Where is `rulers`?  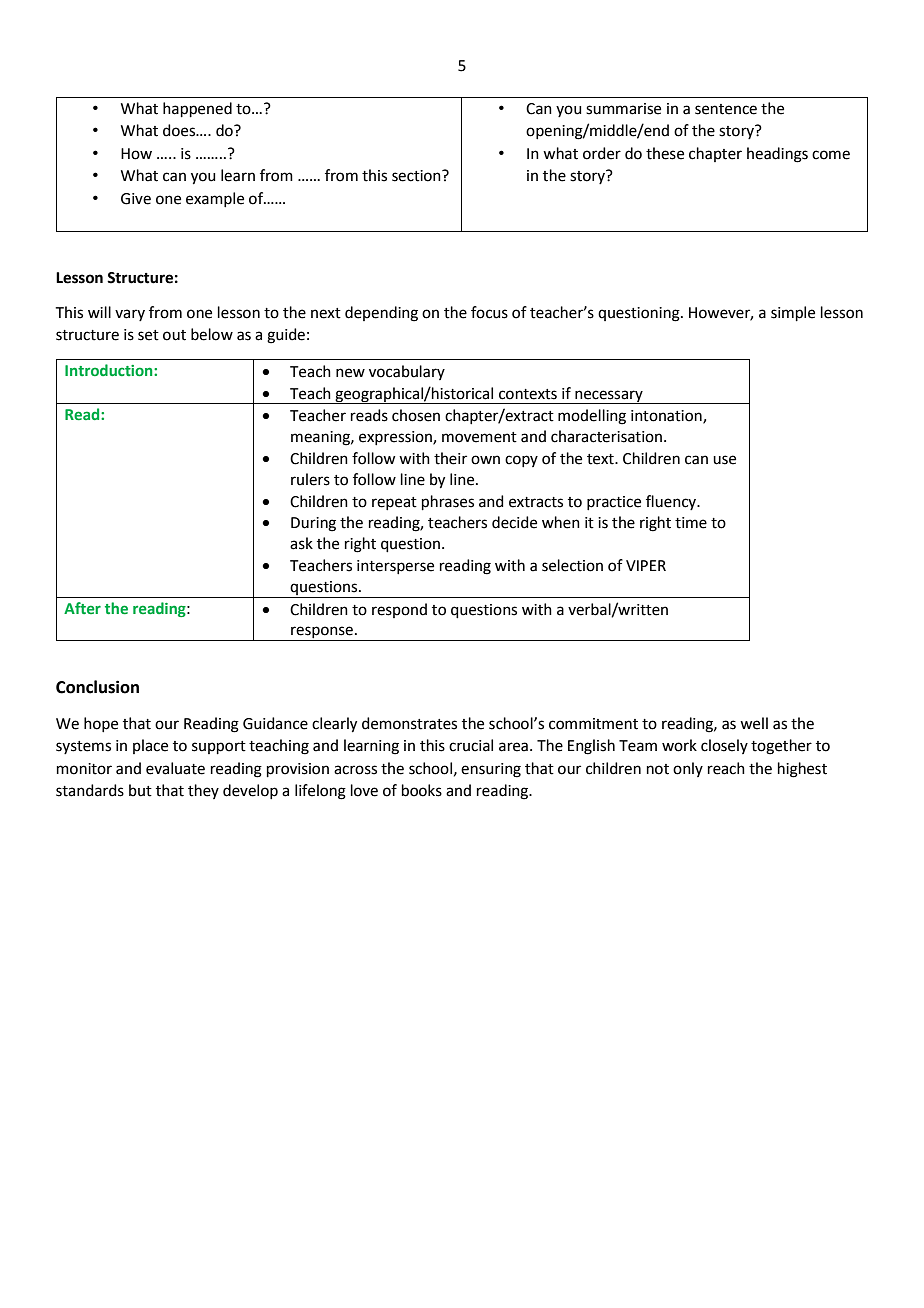 rulers is located at coordinates (310, 479).
